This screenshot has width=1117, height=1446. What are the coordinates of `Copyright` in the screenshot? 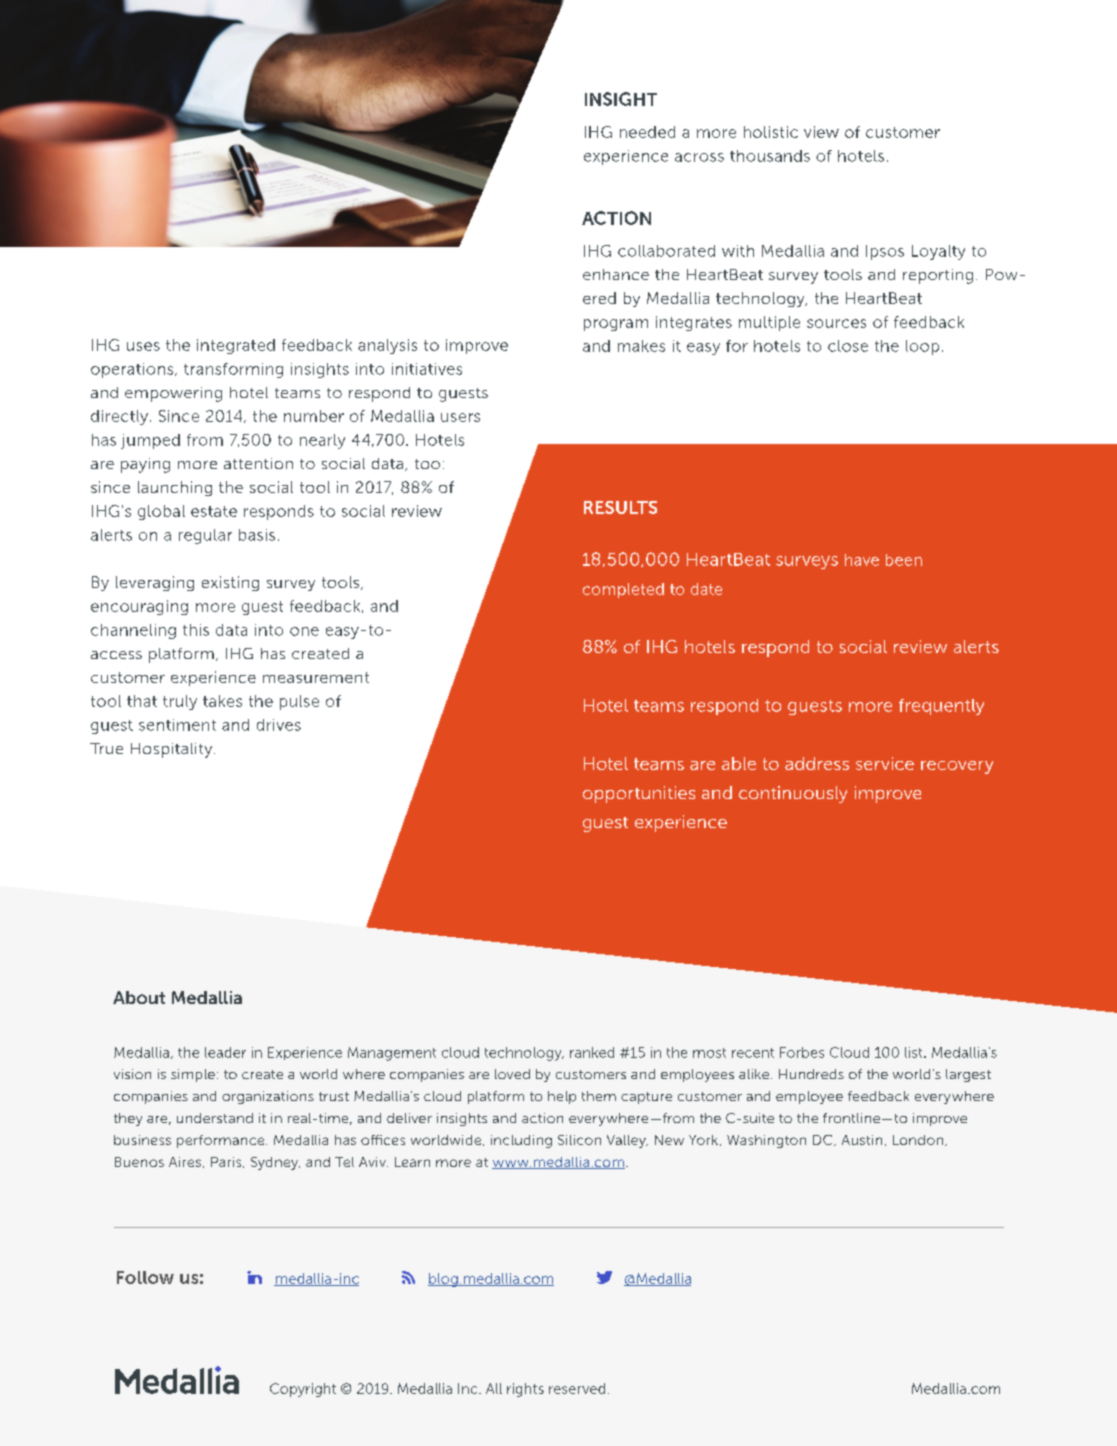 It's located at (303, 1390).
